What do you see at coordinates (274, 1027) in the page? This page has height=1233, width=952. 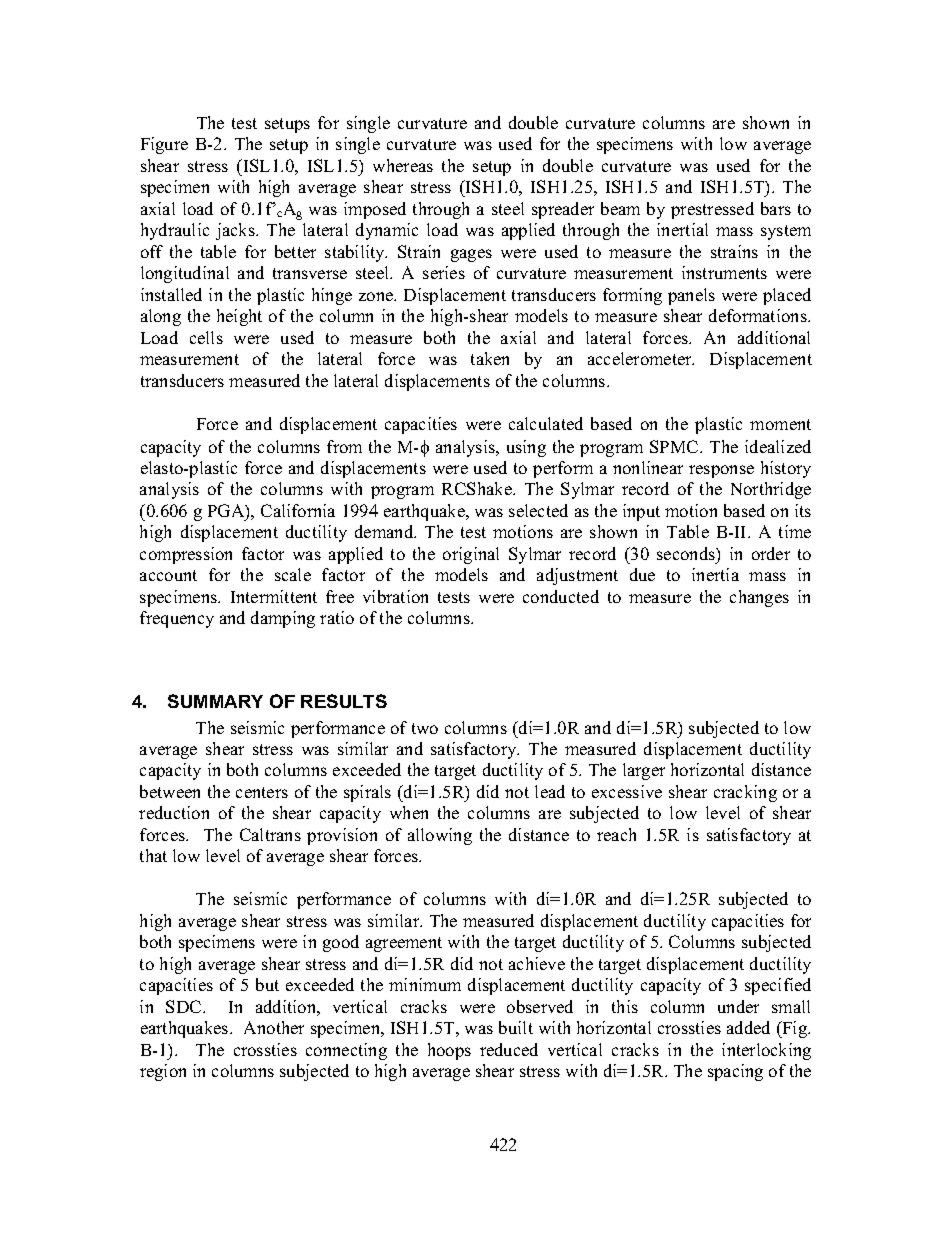 I see `Another` at bounding box center [274, 1027].
